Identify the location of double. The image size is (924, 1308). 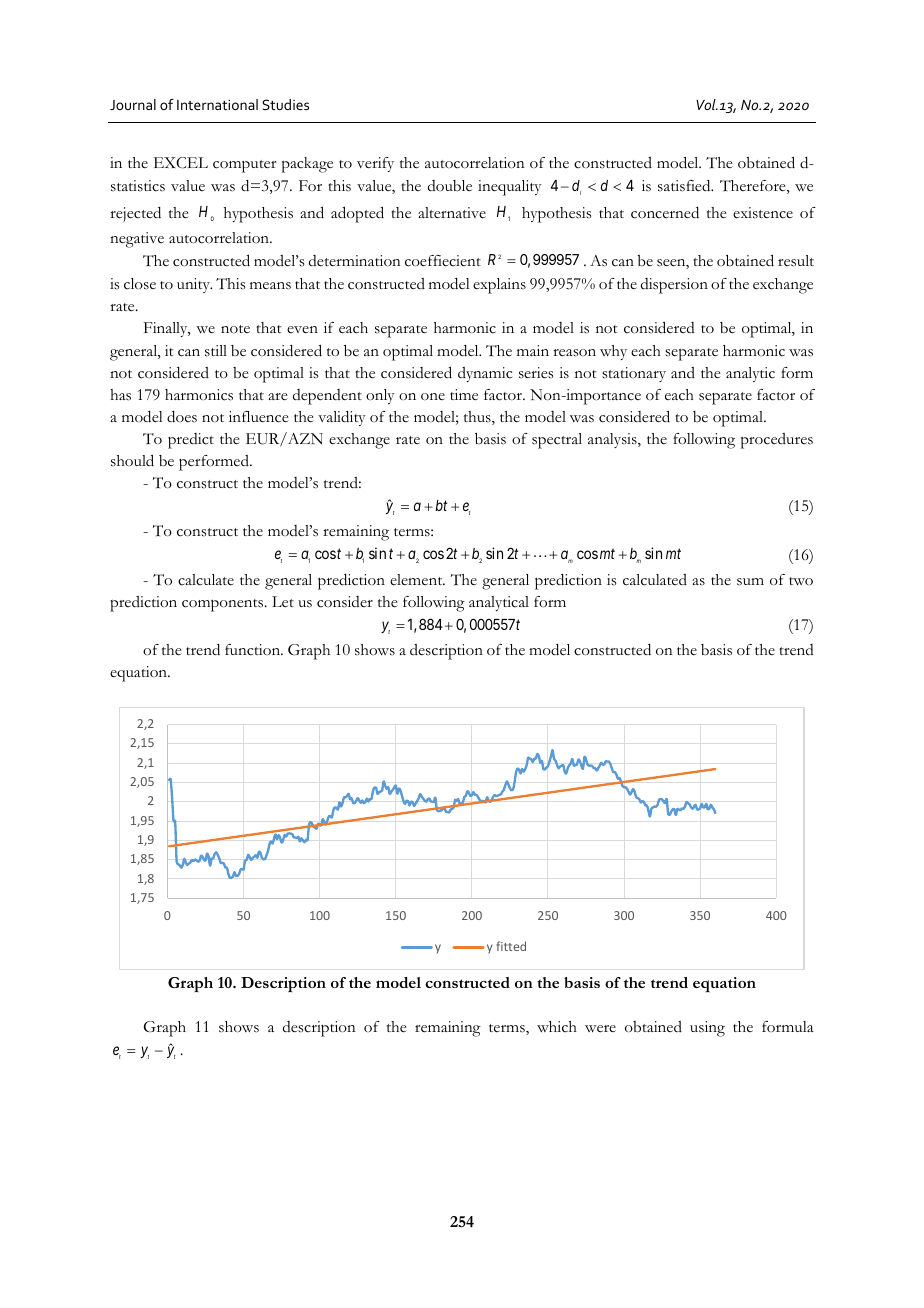
(450, 186).
